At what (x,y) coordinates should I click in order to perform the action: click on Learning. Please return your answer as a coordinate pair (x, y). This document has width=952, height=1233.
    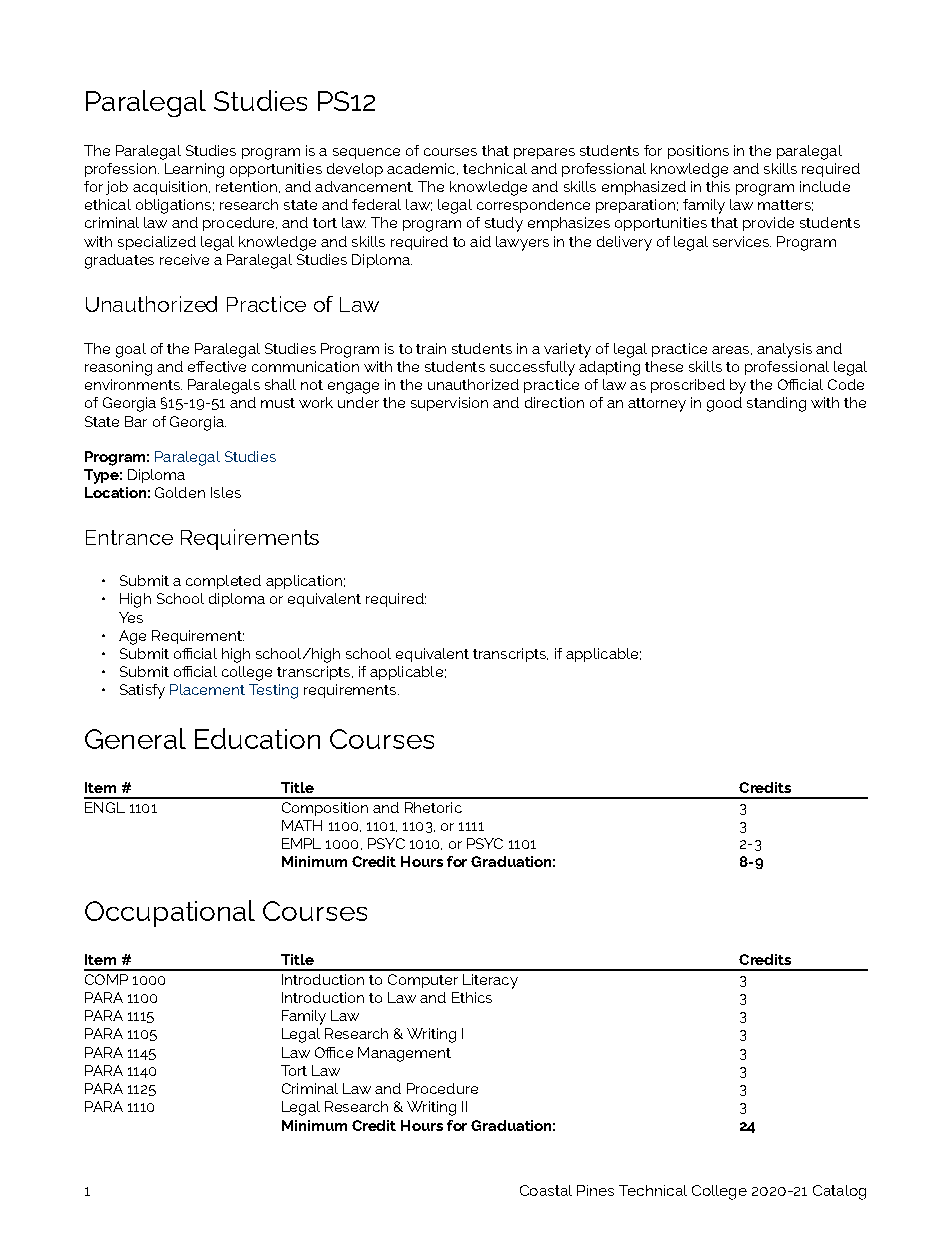
    Looking at the image, I should click on (194, 170).
